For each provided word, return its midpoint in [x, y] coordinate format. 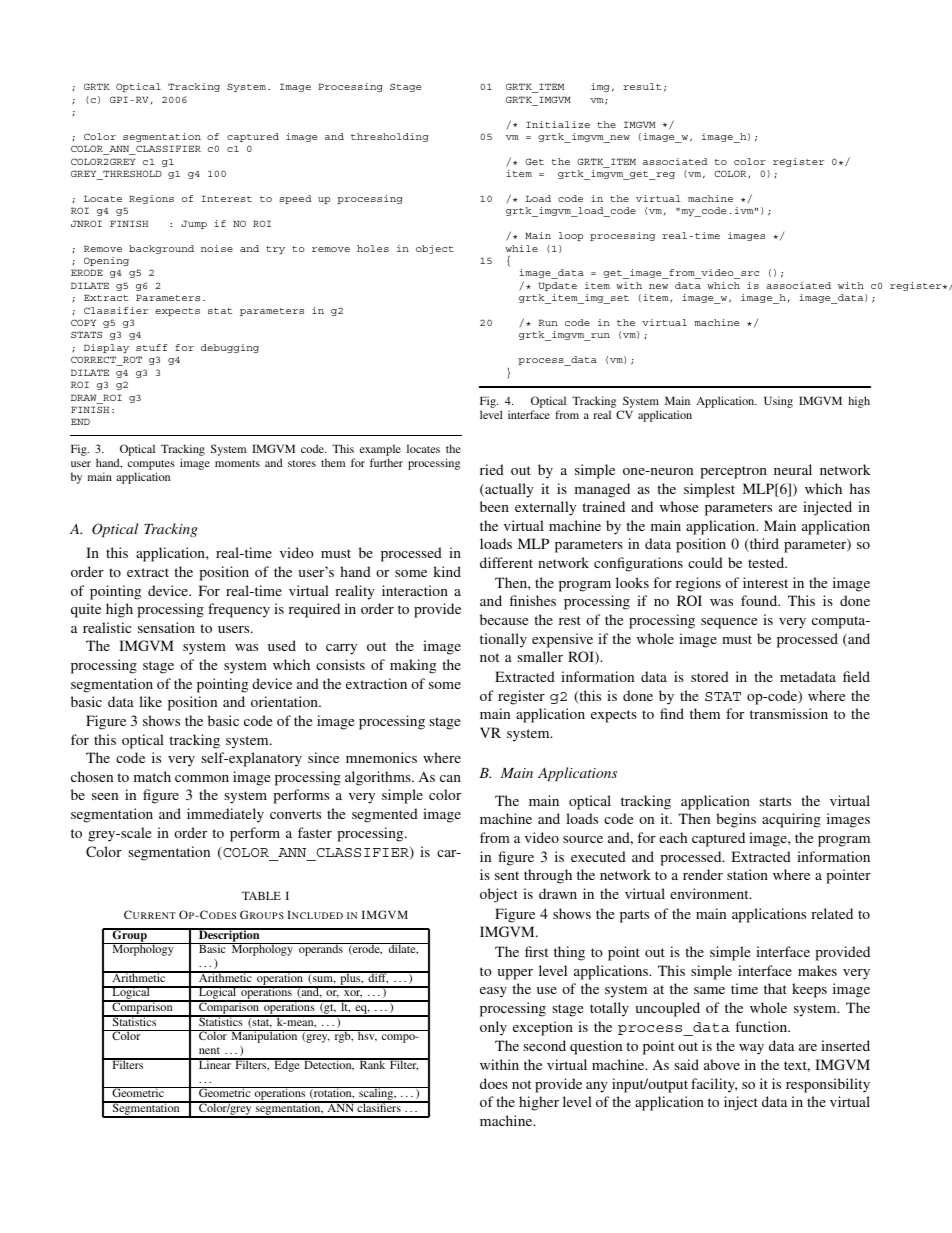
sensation [166, 627]
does [494, 1083]
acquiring [791, 820]
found [760, 600]
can [450, 778]
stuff [151, 347]
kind [447, 571]
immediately [225, 815]
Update [557, 286]
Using [778, 402]
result [642, 86]
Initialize [558, 124]
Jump [194, 224]
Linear [214, 1063]
